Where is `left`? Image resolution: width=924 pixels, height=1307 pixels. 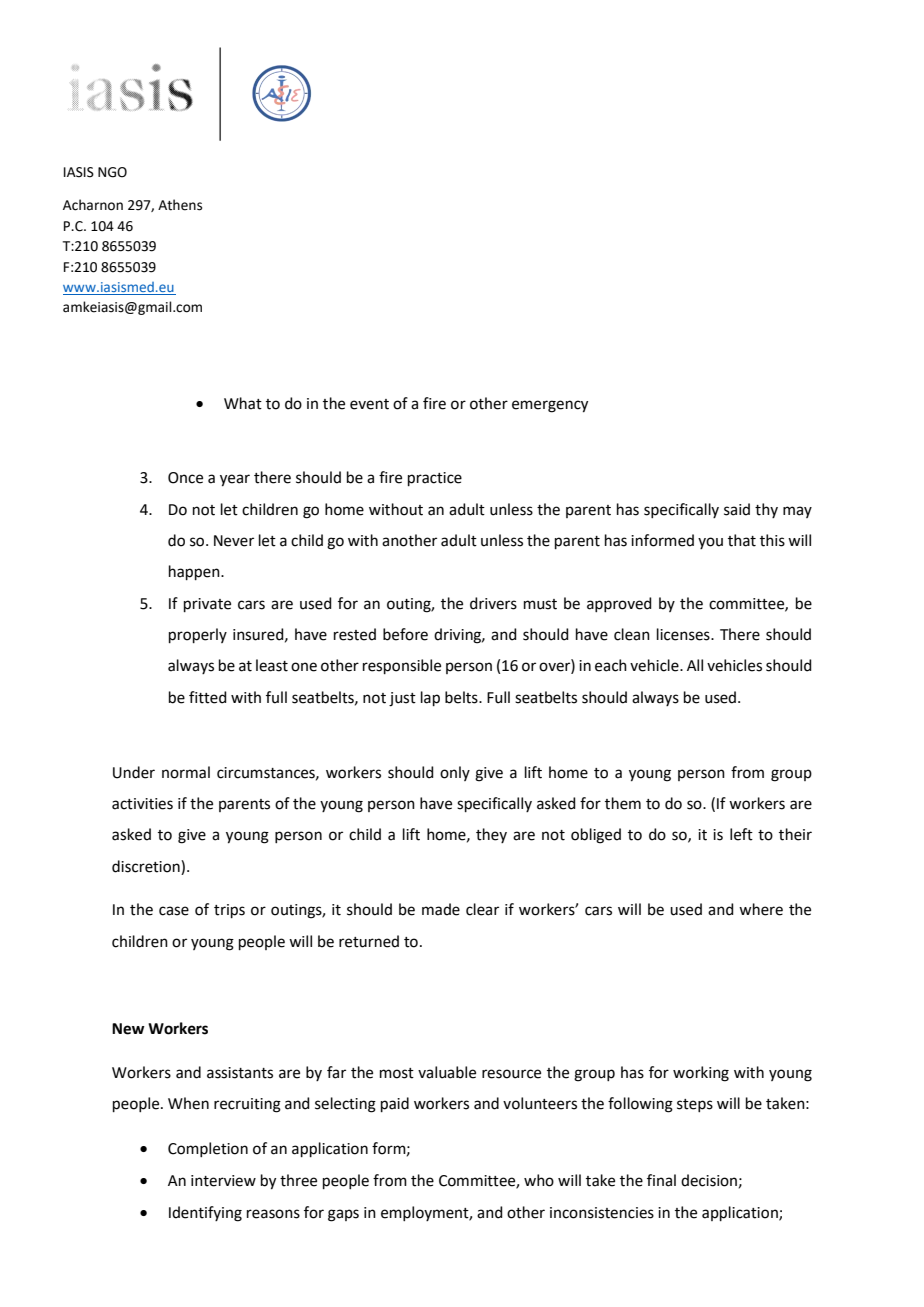 left is located at coordinates (741, 834).
